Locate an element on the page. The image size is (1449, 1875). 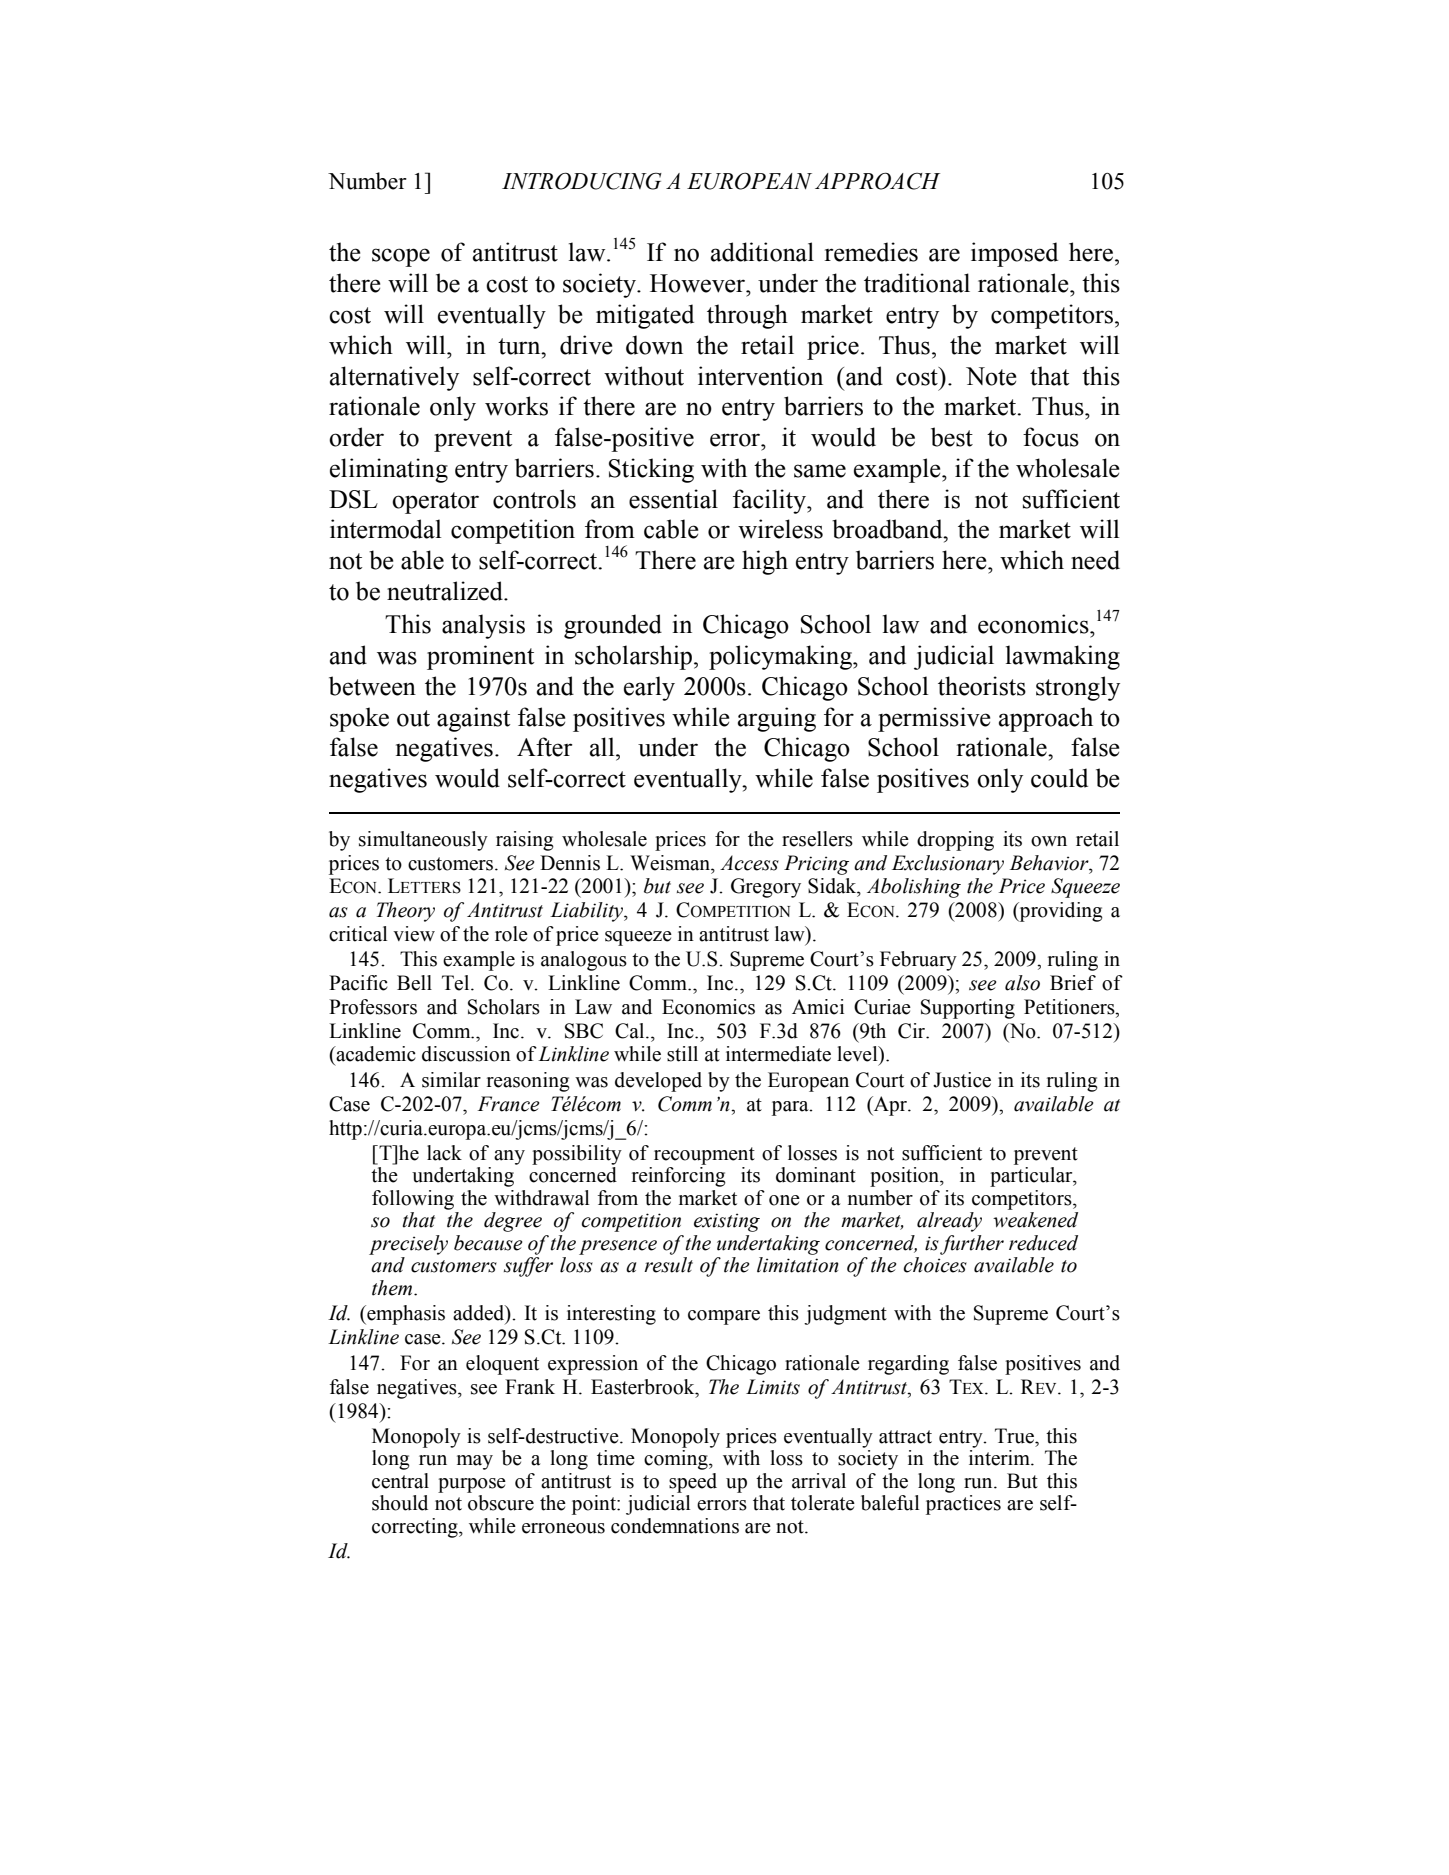
scope is located at coordinates (401, 257).
